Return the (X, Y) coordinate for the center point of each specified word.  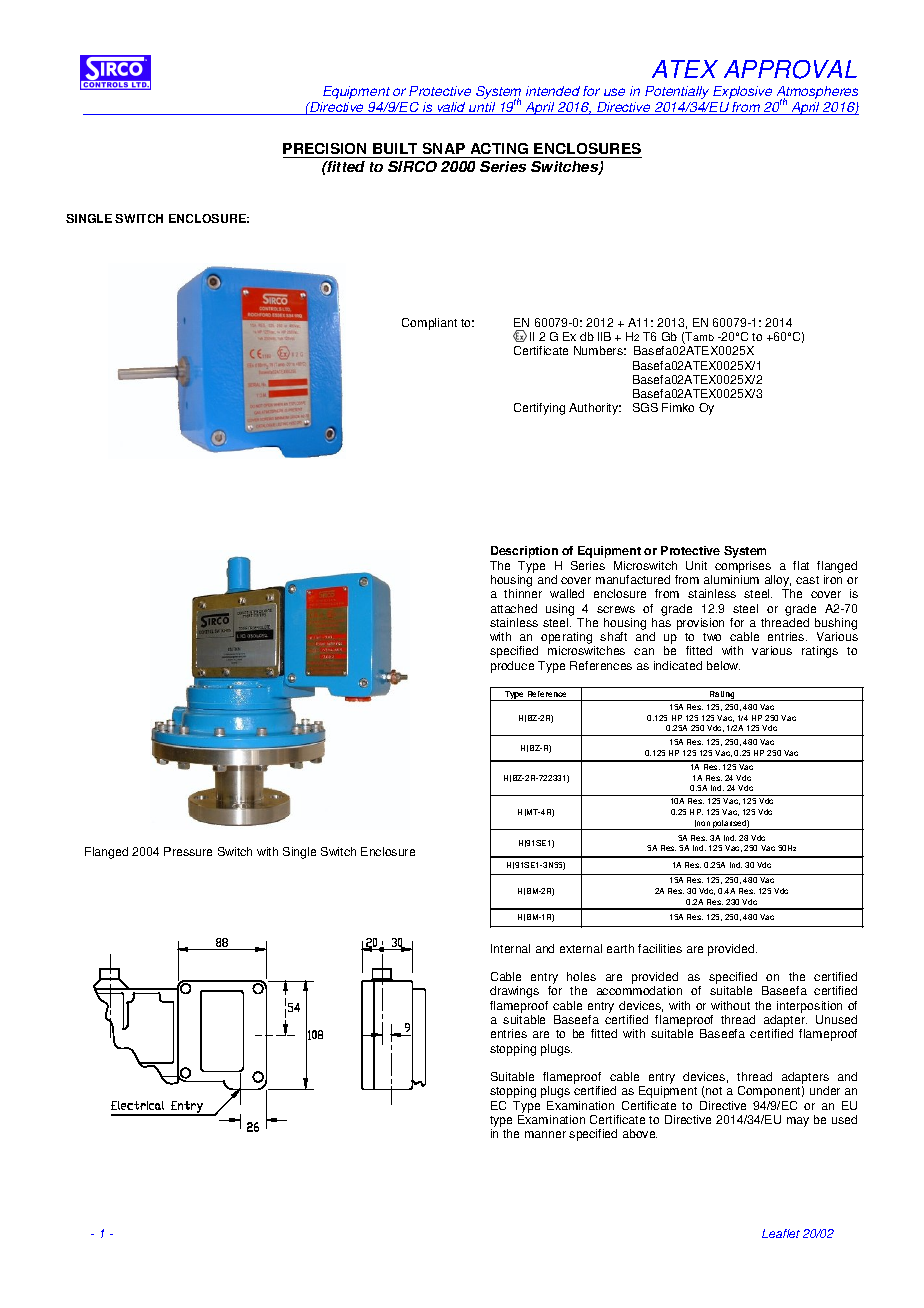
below (723, 665)
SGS (645, 407)
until (482, 108)
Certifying (539, 409)
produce (512, 667)
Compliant (429, 324)
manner (545, 1134)
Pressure (188, 851)
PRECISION (326, 150)
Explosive (742, 92)
